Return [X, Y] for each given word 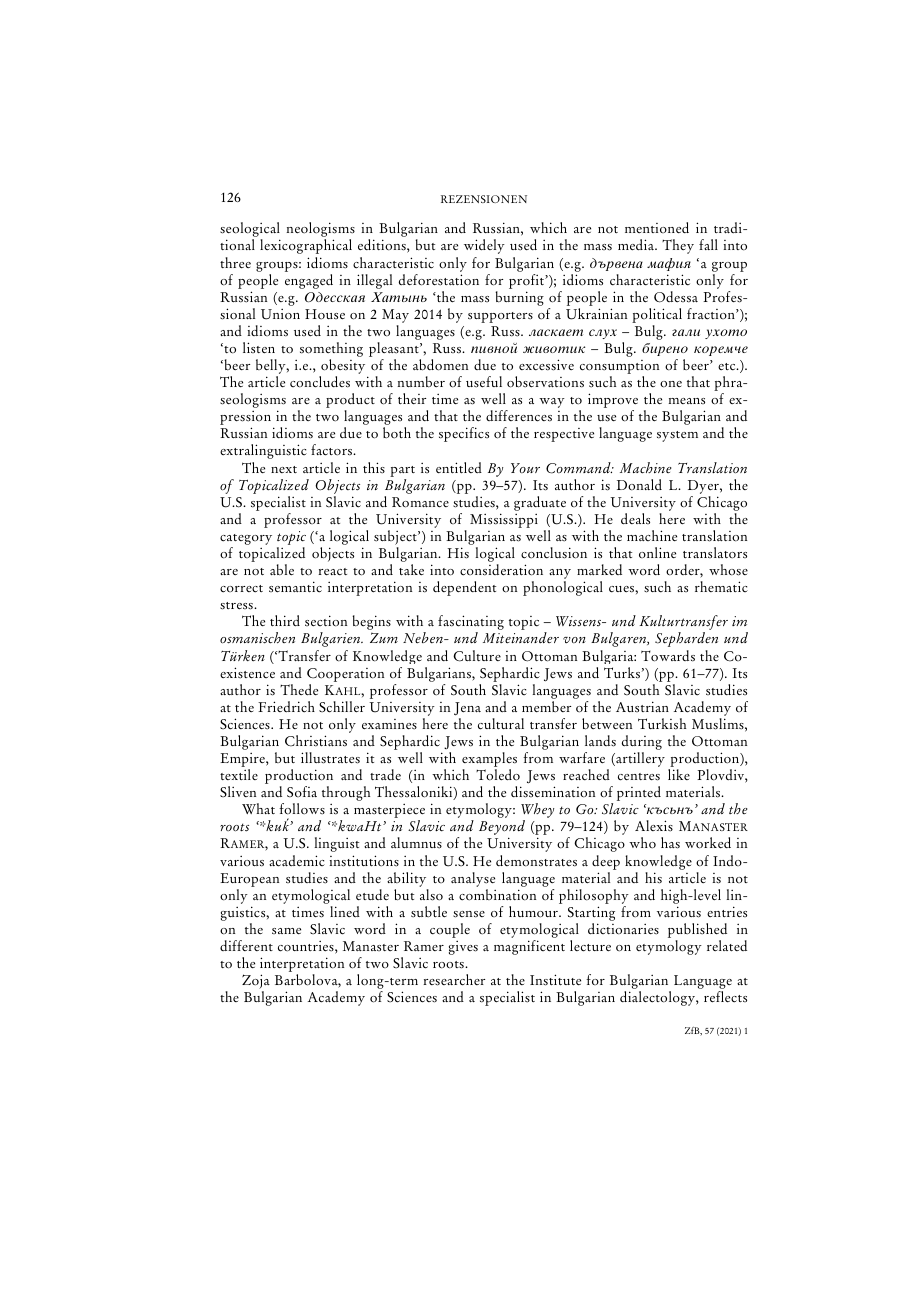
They [678, 246]
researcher [454, 980]
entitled [459, 467]
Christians [316, 741]
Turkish [662, 724]
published [697, 932]
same [286, 931]
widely [484, 246]
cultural [501, 724]
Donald [639, 485]
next [284, 469]
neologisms [320, 231]
